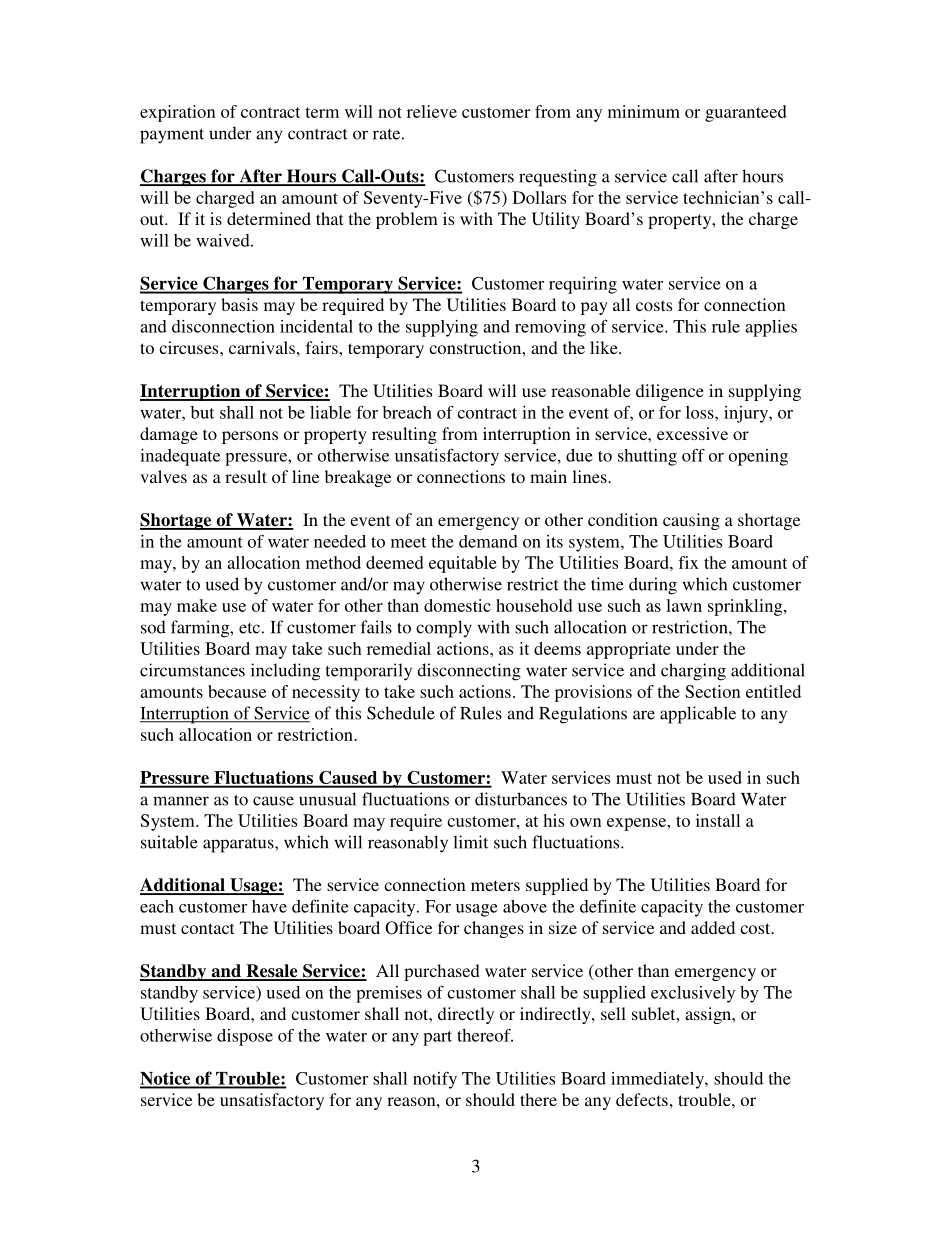  What do you see at coordinates (172, 136) in the screenshot?
I see `payment` at bounding box center [172, 136].
